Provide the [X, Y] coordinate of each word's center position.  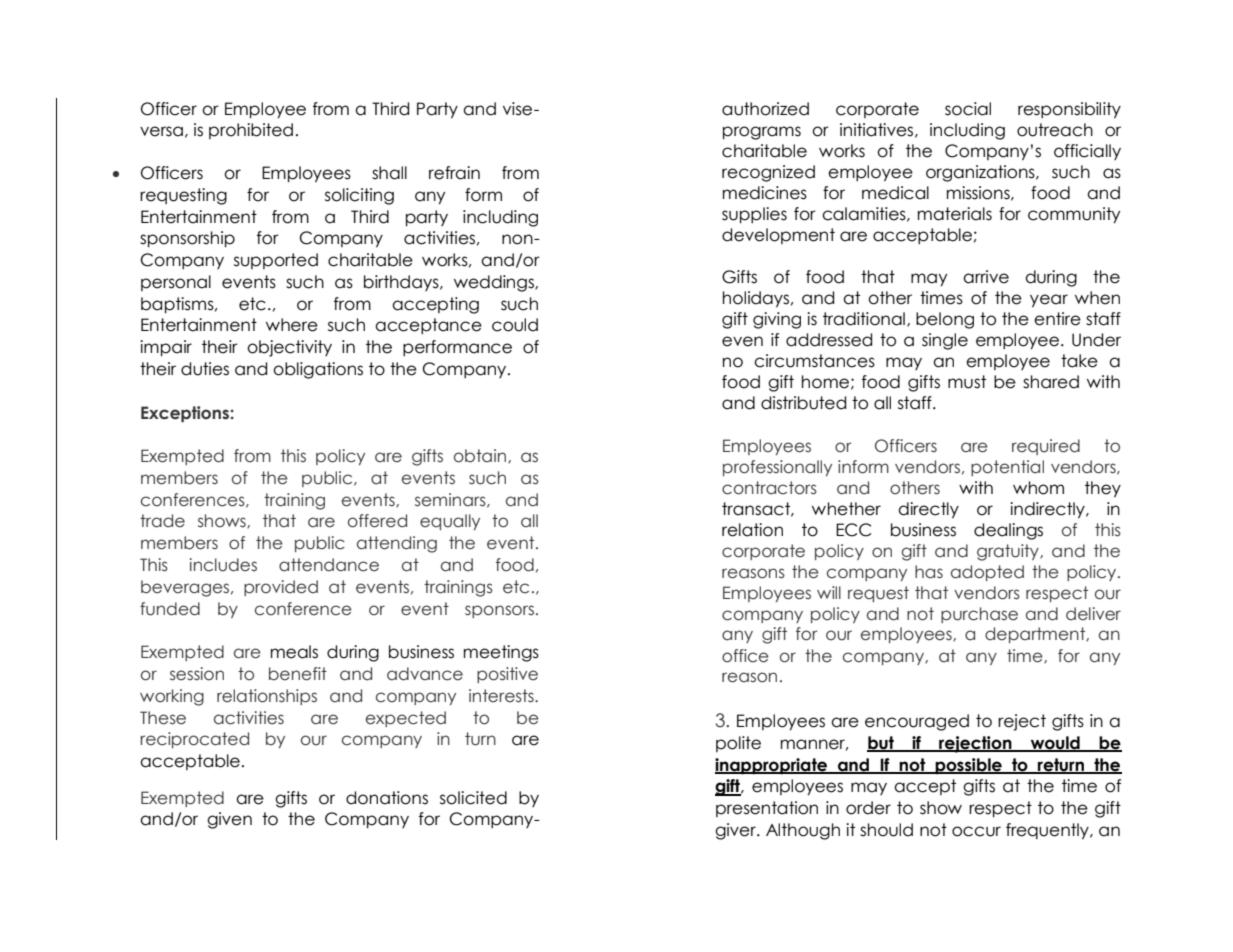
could [515, 325]
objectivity [289, 348]
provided [281, 588]
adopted [987, 573]
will [829, 592]
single [945, 341]
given [229, 820]
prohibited [251, 131]
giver [736, 831]
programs [762, 133]
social [968, 109]
